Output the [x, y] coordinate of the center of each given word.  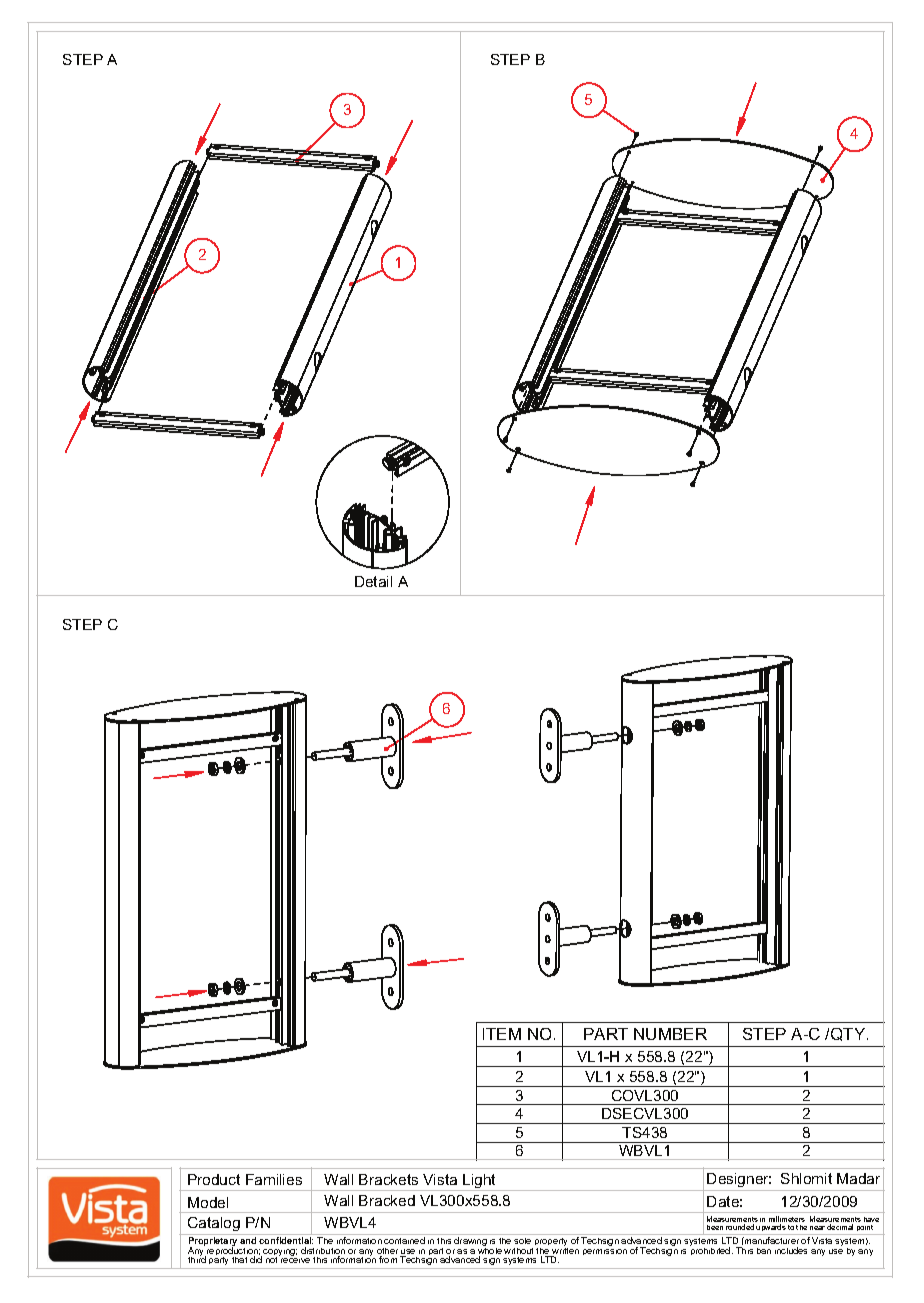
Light [479, 1182]
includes [791, 1250]
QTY [849, 1034]
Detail [373, 581]
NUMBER [670, 1034]
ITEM [502, 1034]
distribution [323, 1252]
